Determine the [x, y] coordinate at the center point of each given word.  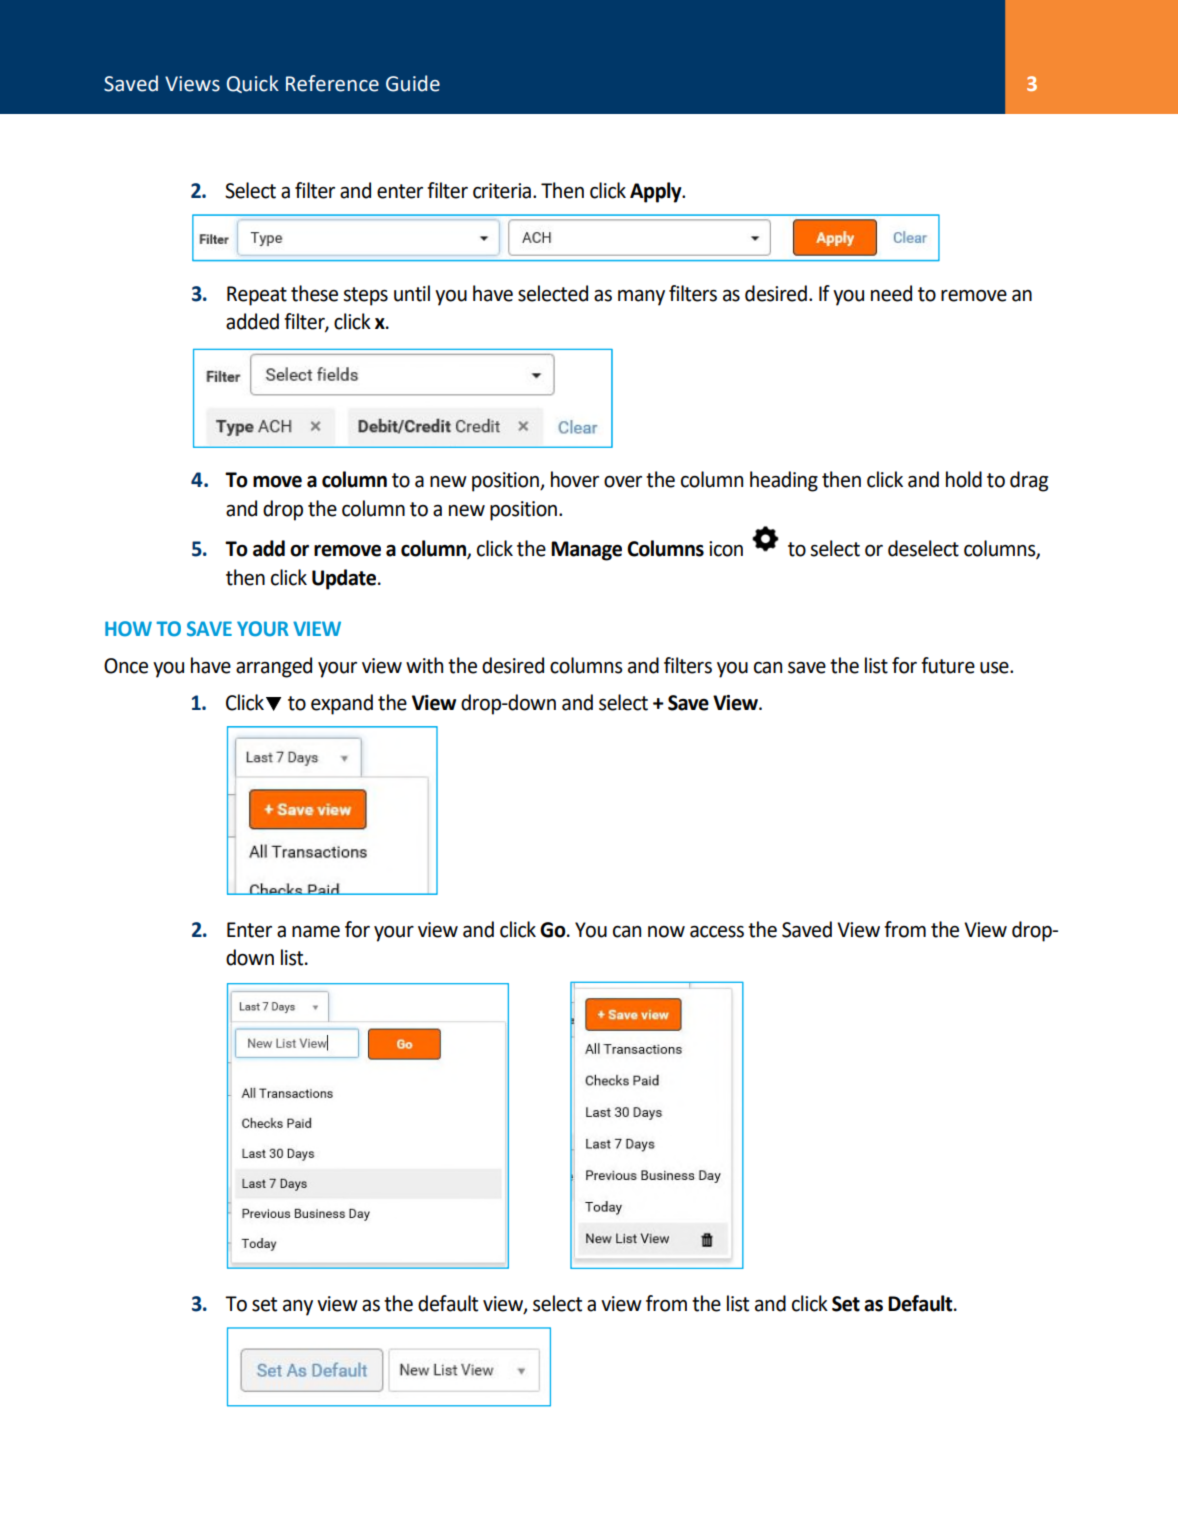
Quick [253, 84]
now [666, 932]
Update [345, 579]
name [316, 932]
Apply [657, 192]
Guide [413, 83]
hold [964, 479]
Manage [586, 551]
